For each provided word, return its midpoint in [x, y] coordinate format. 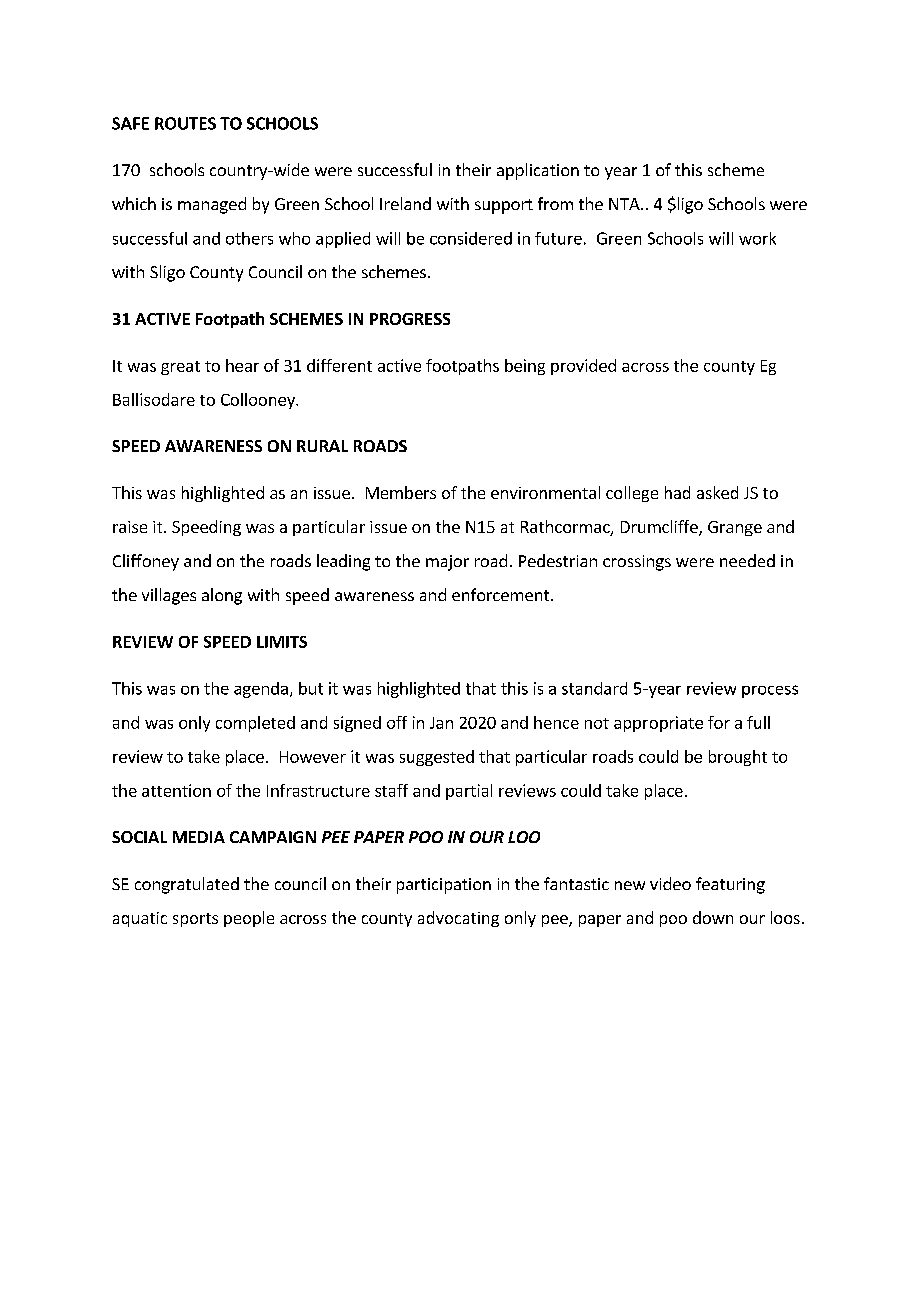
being [525, 367]
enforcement [502, 594]
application [538, 171]
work [757, 238]
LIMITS [282, 642]
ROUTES [185, 123]
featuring [730, 885]
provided [583, 367]
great [180, 368]
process [770, 691]
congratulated [187, 885]
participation [444, 886]
